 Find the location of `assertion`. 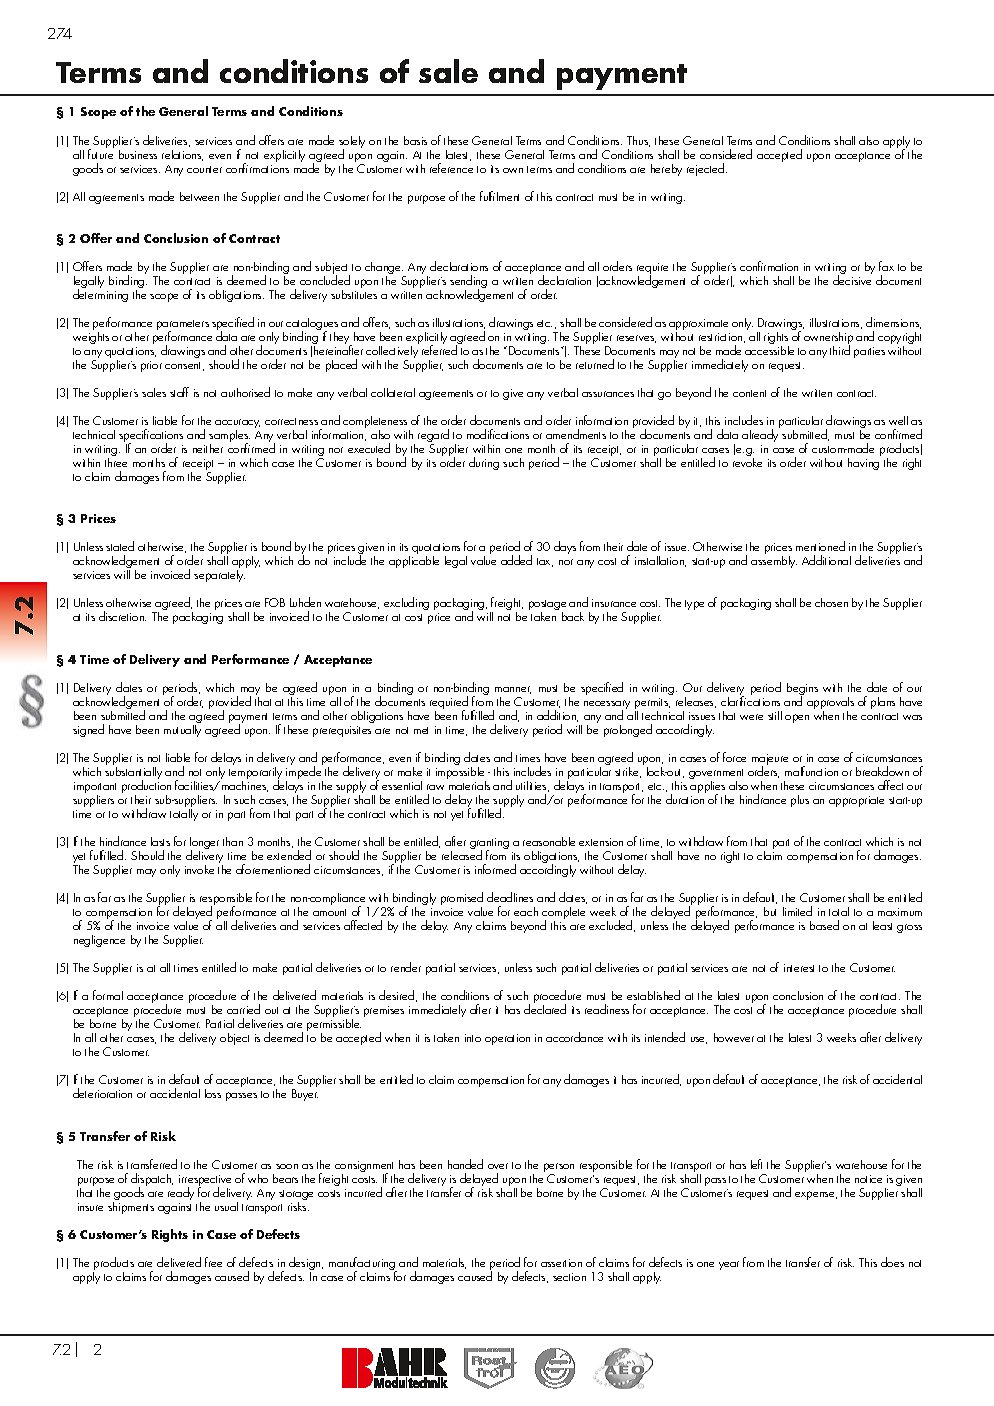

assertion is located at coordinates (561, 1263).
